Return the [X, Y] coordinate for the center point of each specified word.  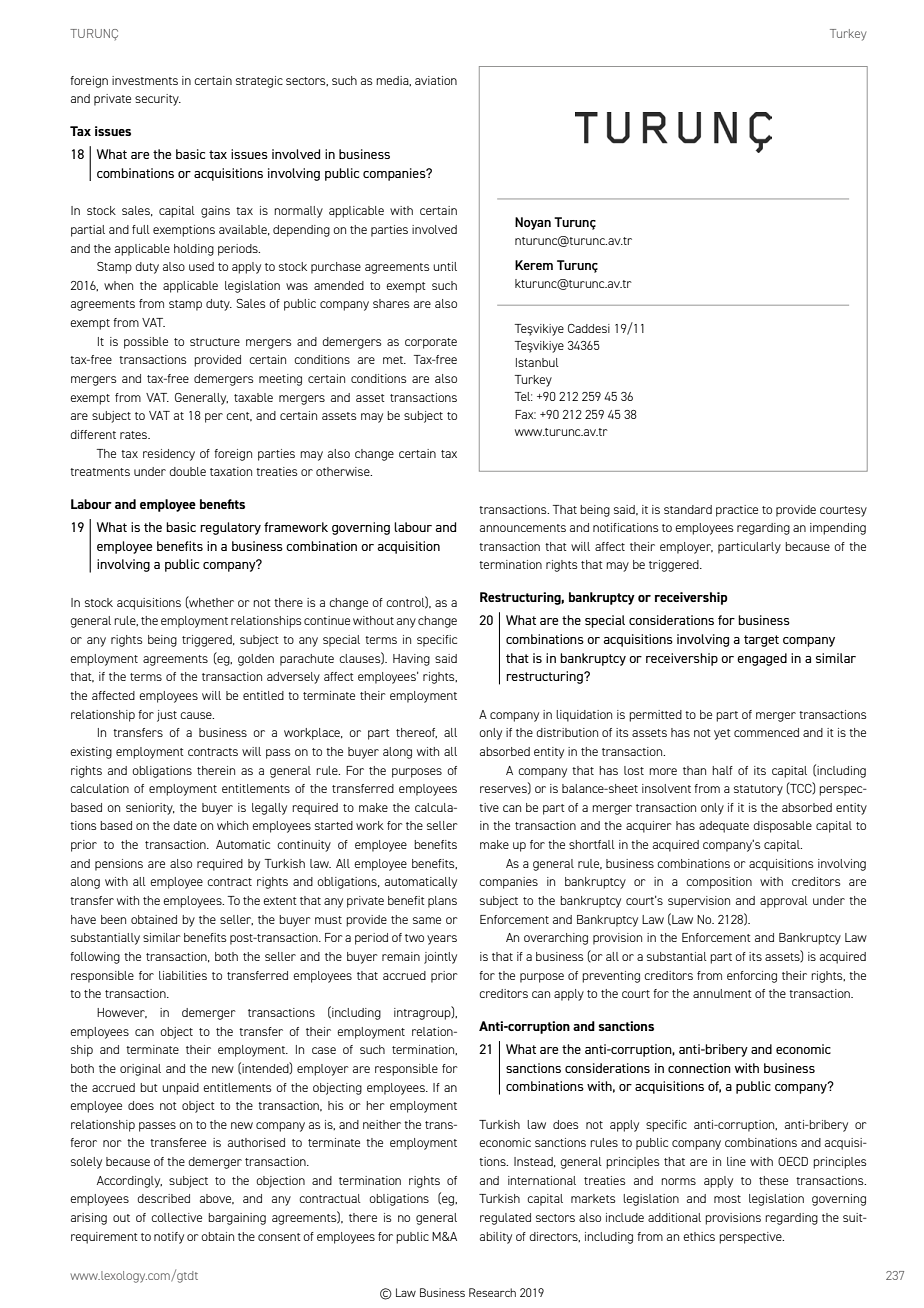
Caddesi [589, 328]
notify [169, 1238]
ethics [699, 1236]
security [158, 100]
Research [492, 1292]
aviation [436, 80]
